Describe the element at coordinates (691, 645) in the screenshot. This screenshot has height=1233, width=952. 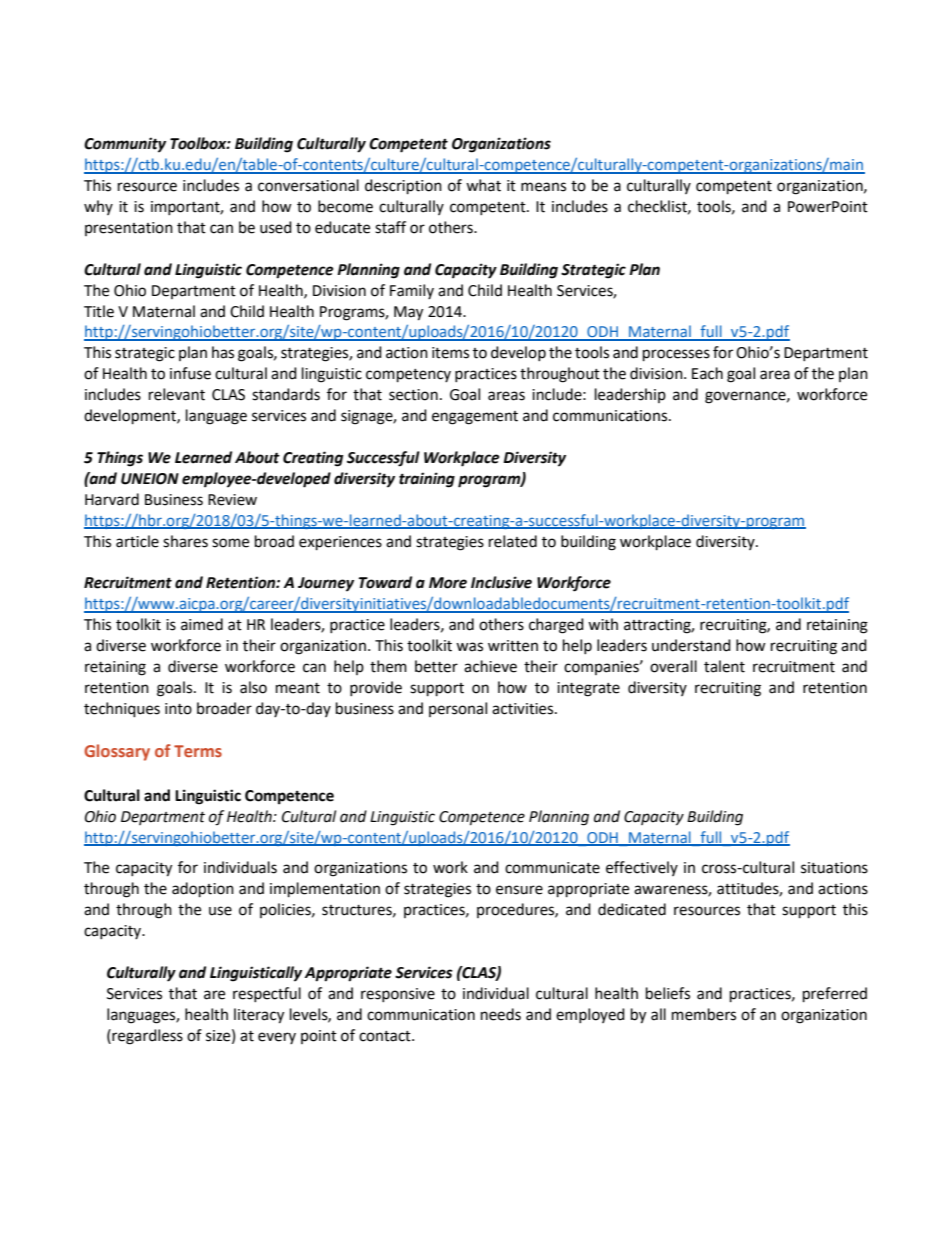
I see `understand` at that location.
